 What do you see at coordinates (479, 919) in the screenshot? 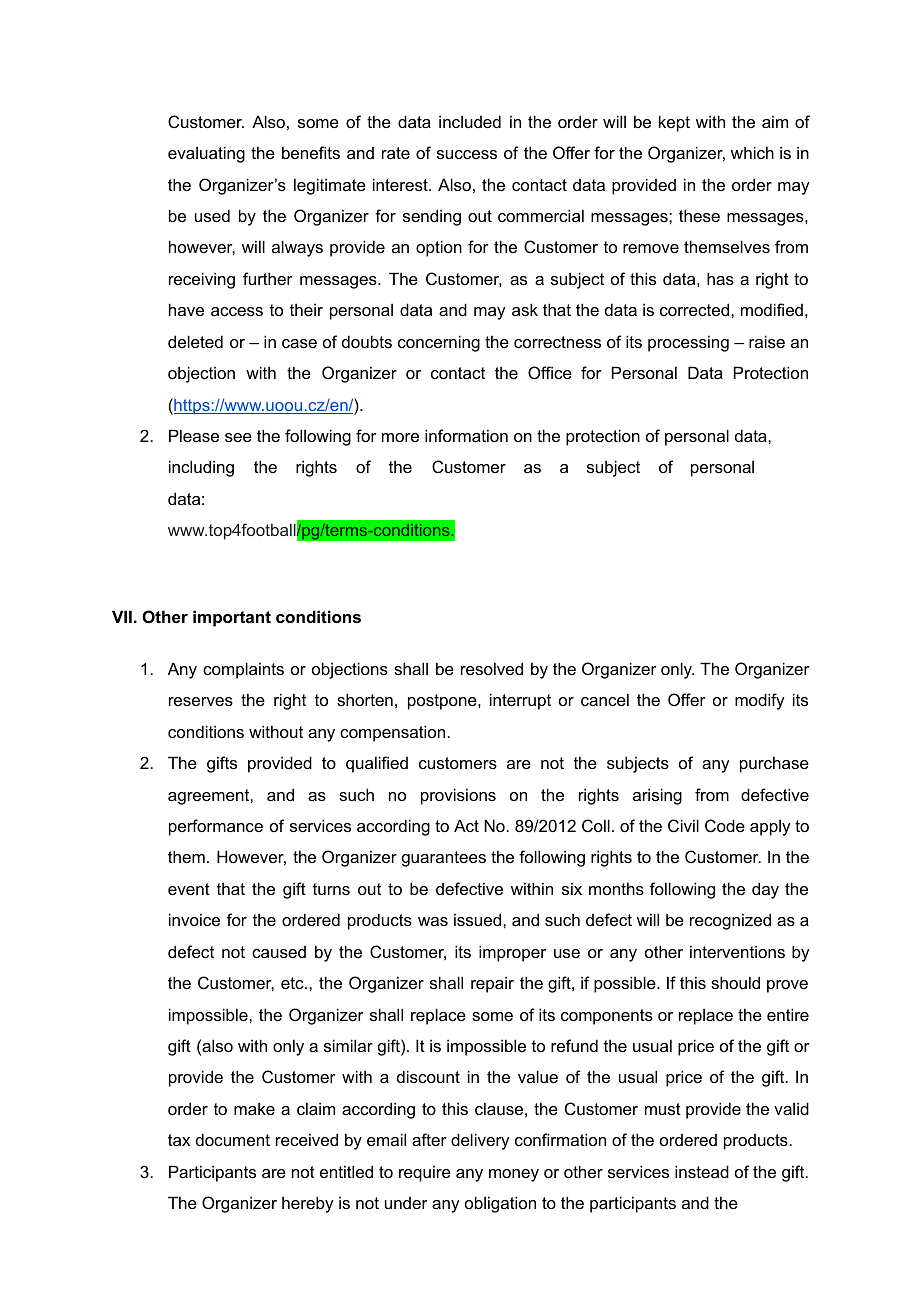
I see `issued` at bounding box center [479, 919].
